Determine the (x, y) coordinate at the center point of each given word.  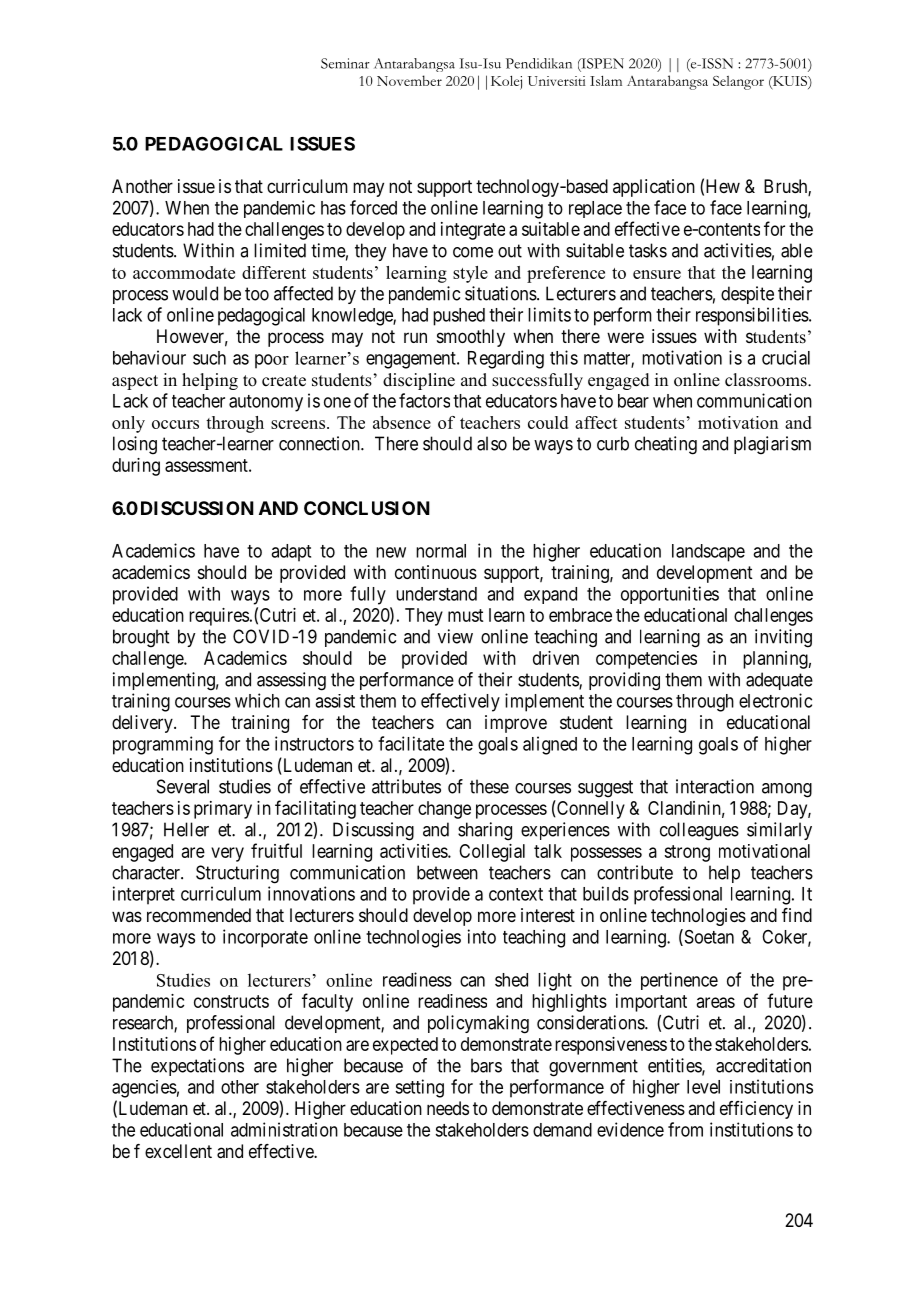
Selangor (738, 83)
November (409, 80)
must (465, 615)
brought (141, 638)
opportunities (670, 595)
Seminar (345, 63)
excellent (178, 1151)
